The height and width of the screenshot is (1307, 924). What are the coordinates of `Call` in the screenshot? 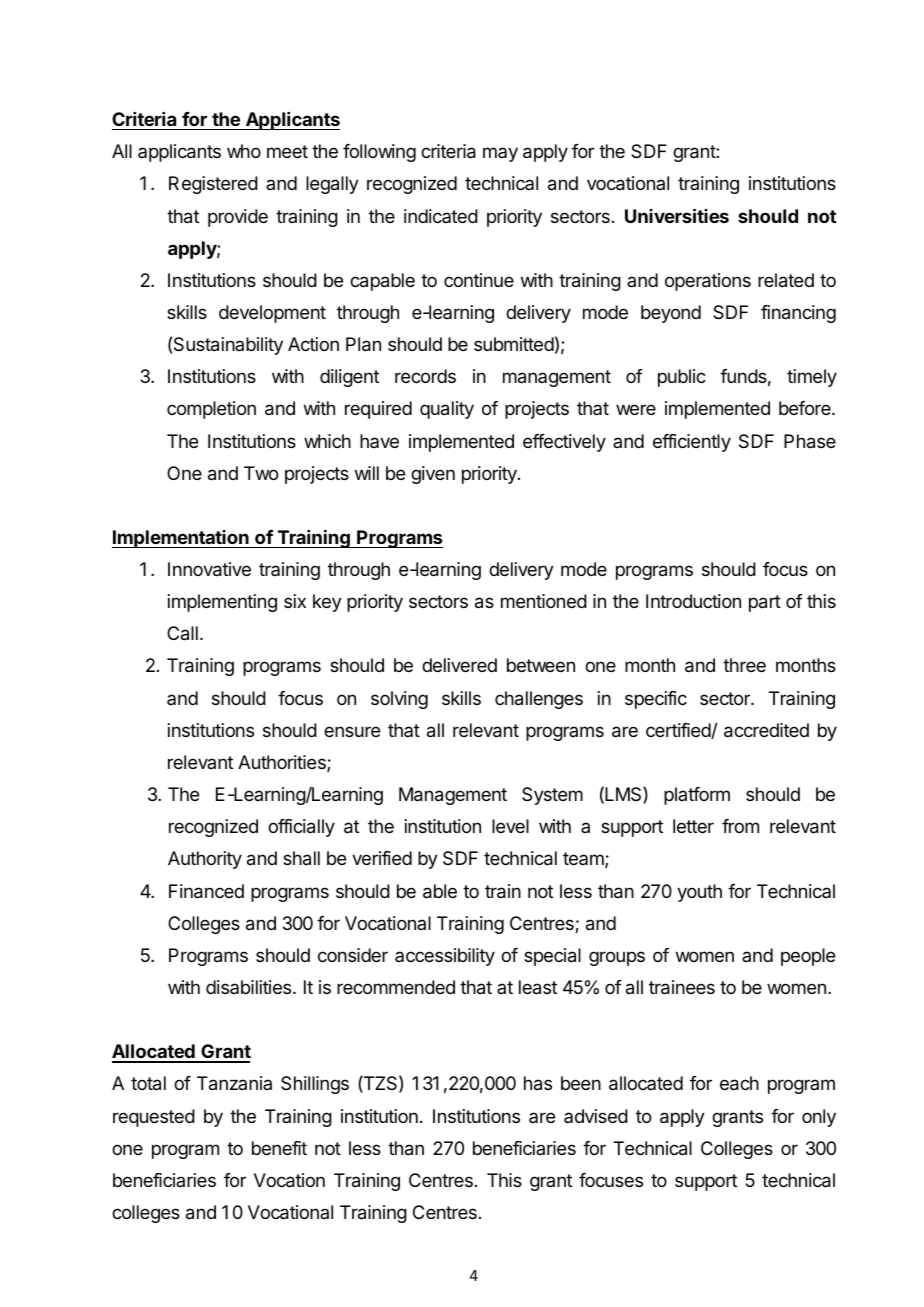 It's located at (182, 633).
